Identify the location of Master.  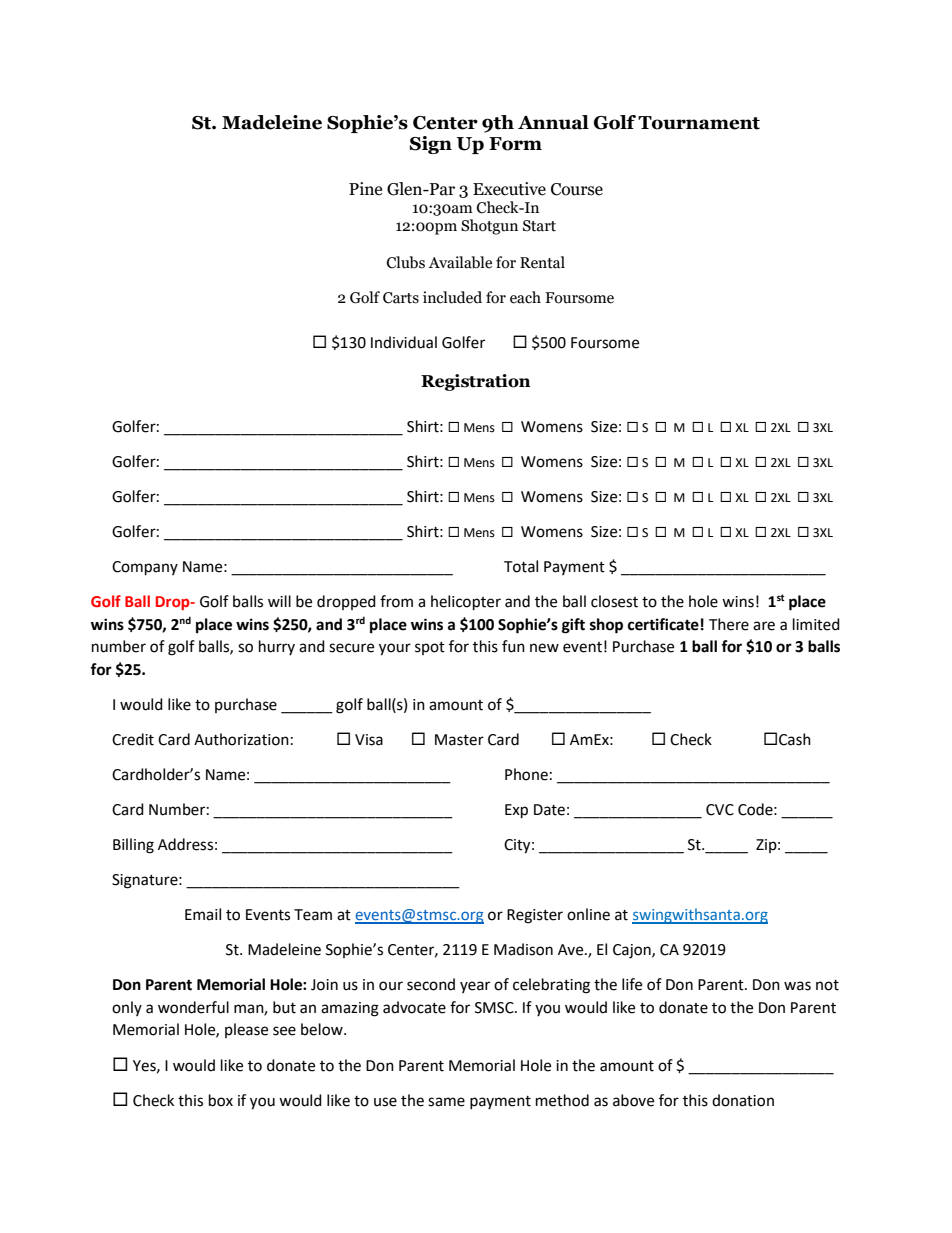
(459, 740).
